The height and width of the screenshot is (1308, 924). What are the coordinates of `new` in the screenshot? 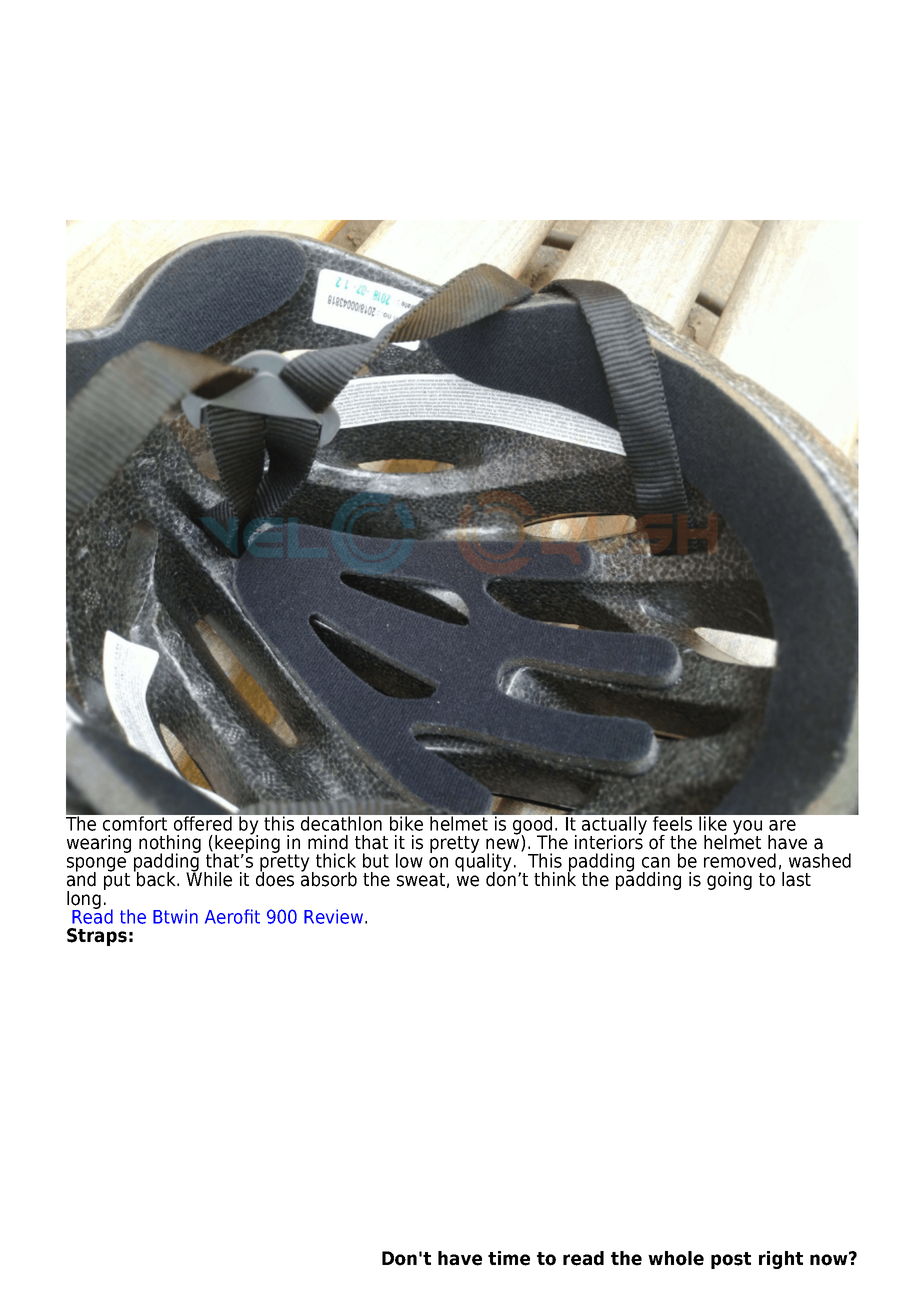 It's located at (504, 845).
